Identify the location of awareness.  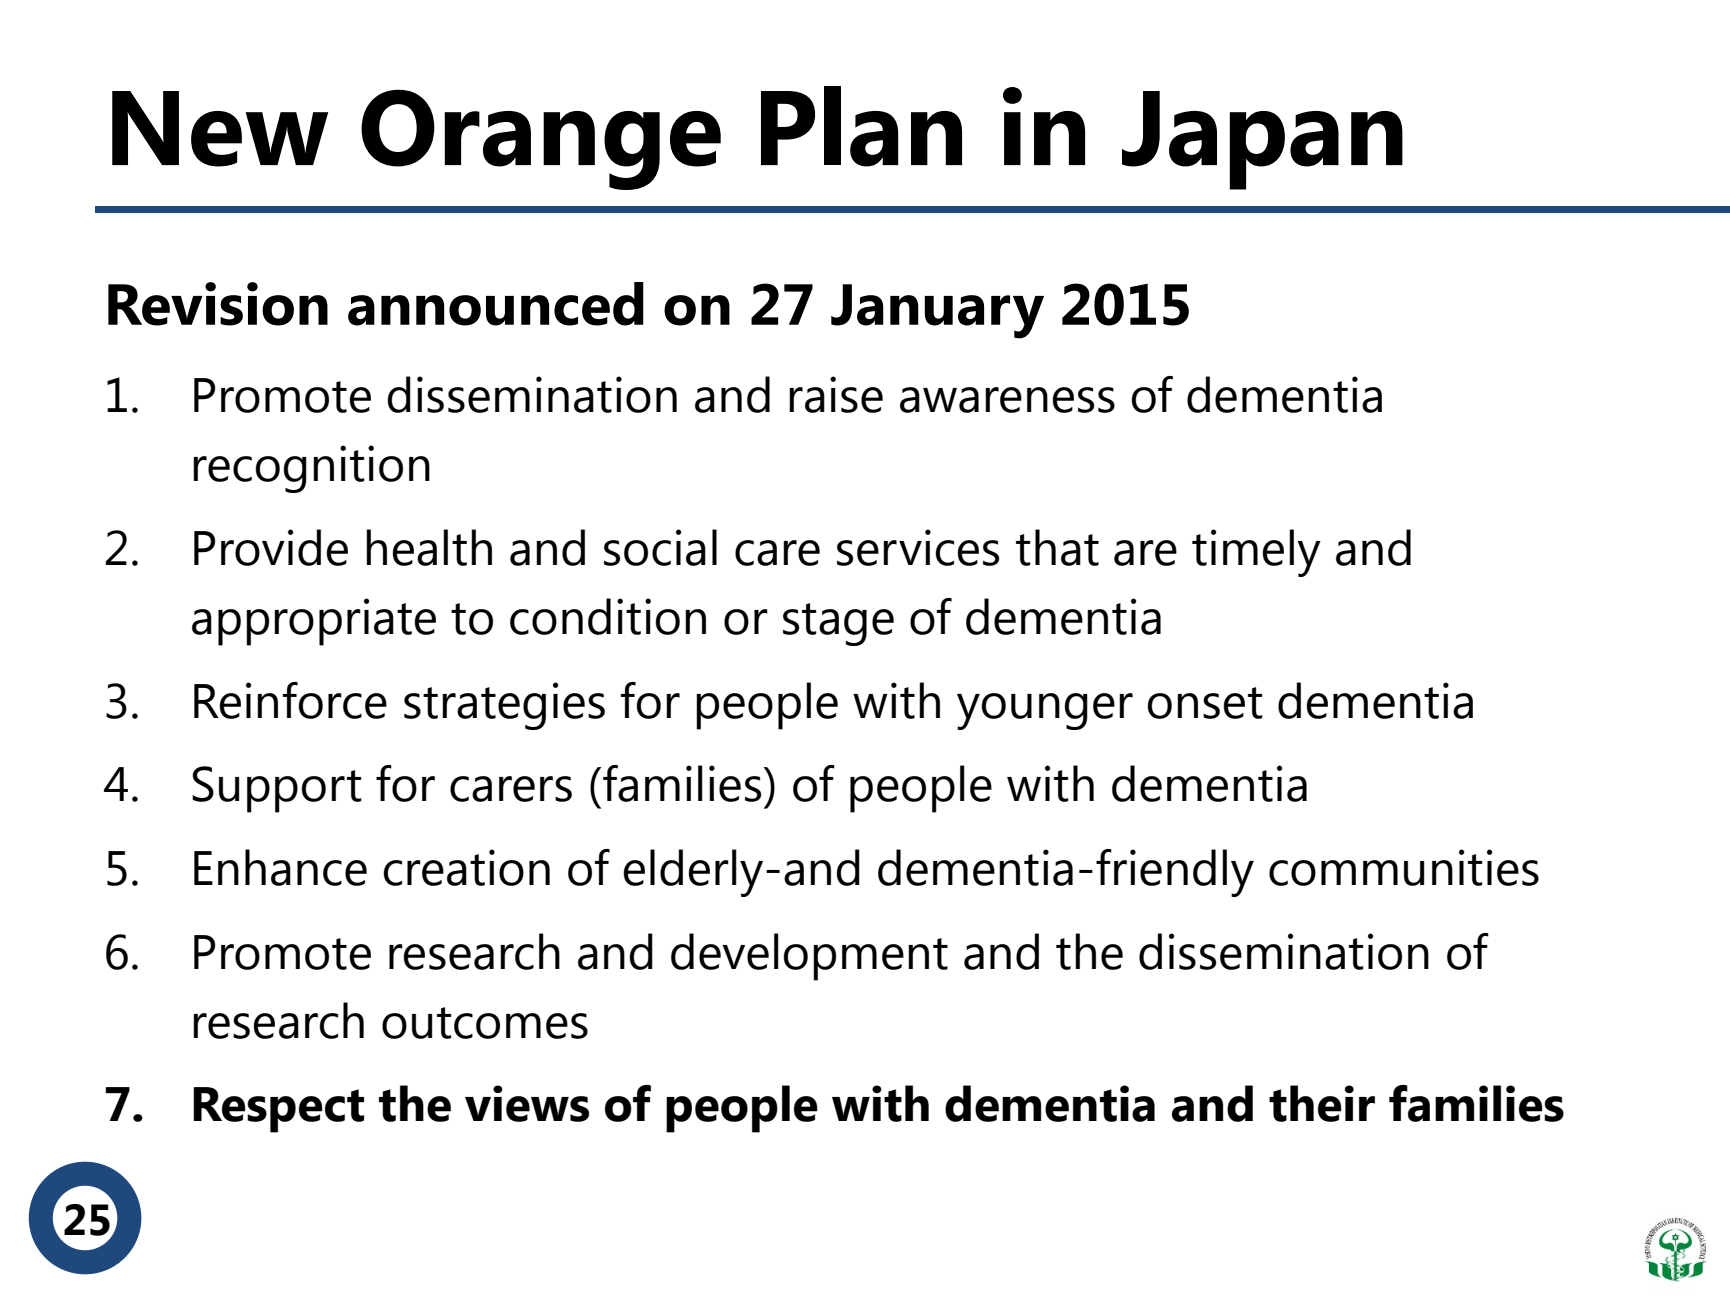
(1007, 400).
